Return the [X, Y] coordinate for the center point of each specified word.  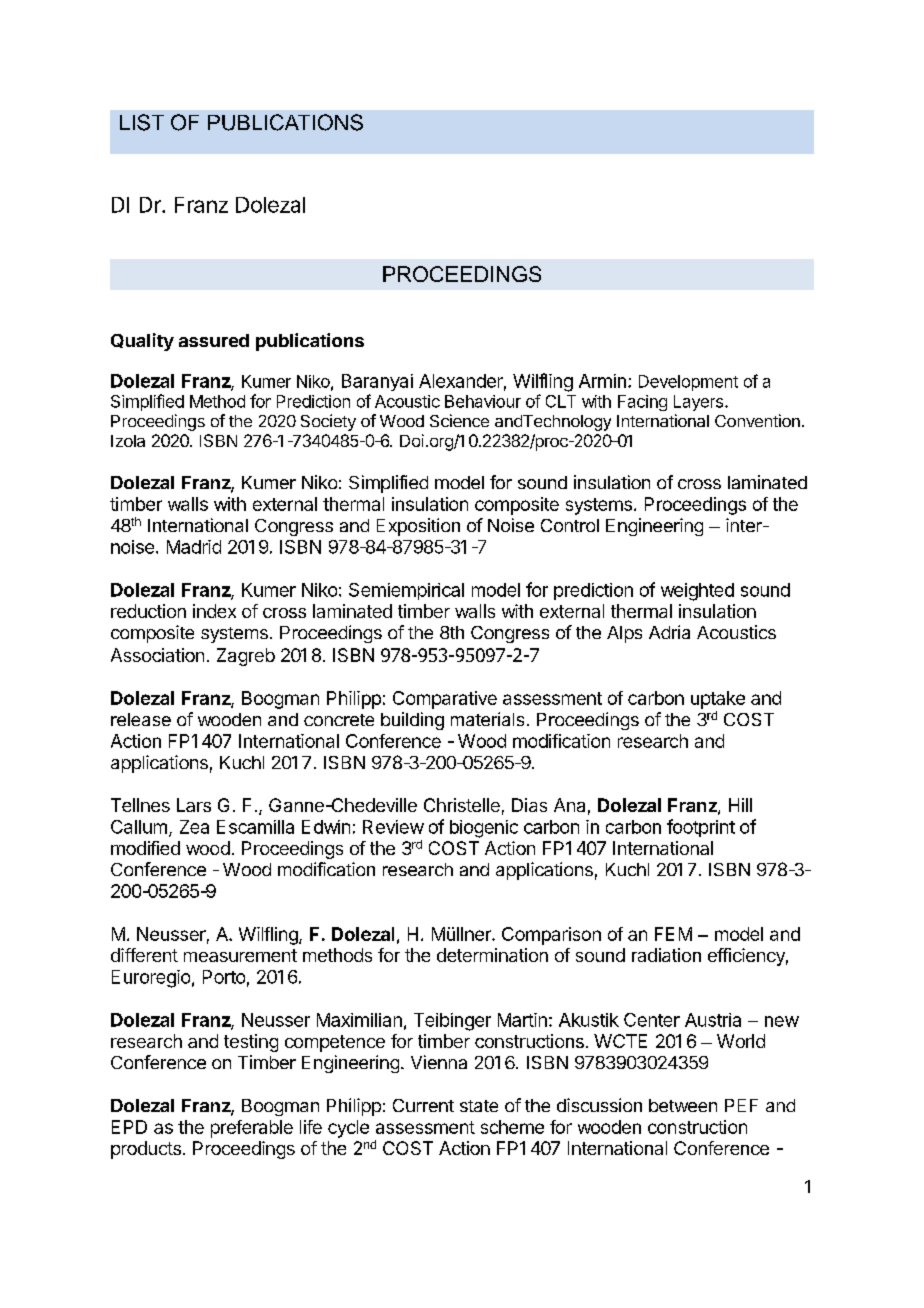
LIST [142, 122]
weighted [697, 592]
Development [688, 383]
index [214, 611]
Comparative [445, 700]
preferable [252, 1129]
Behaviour [483, 401]
